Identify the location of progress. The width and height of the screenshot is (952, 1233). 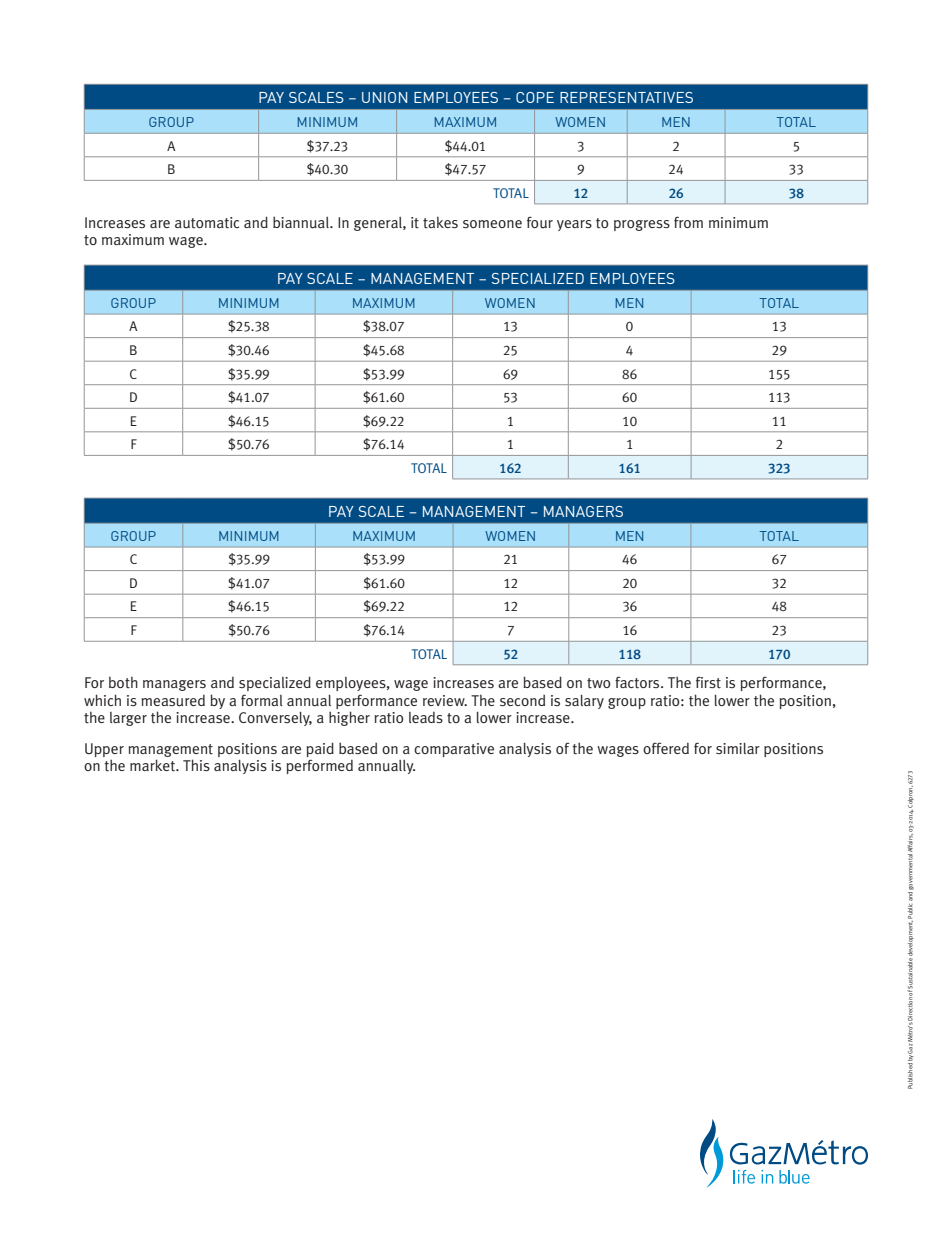
(642, 225).
